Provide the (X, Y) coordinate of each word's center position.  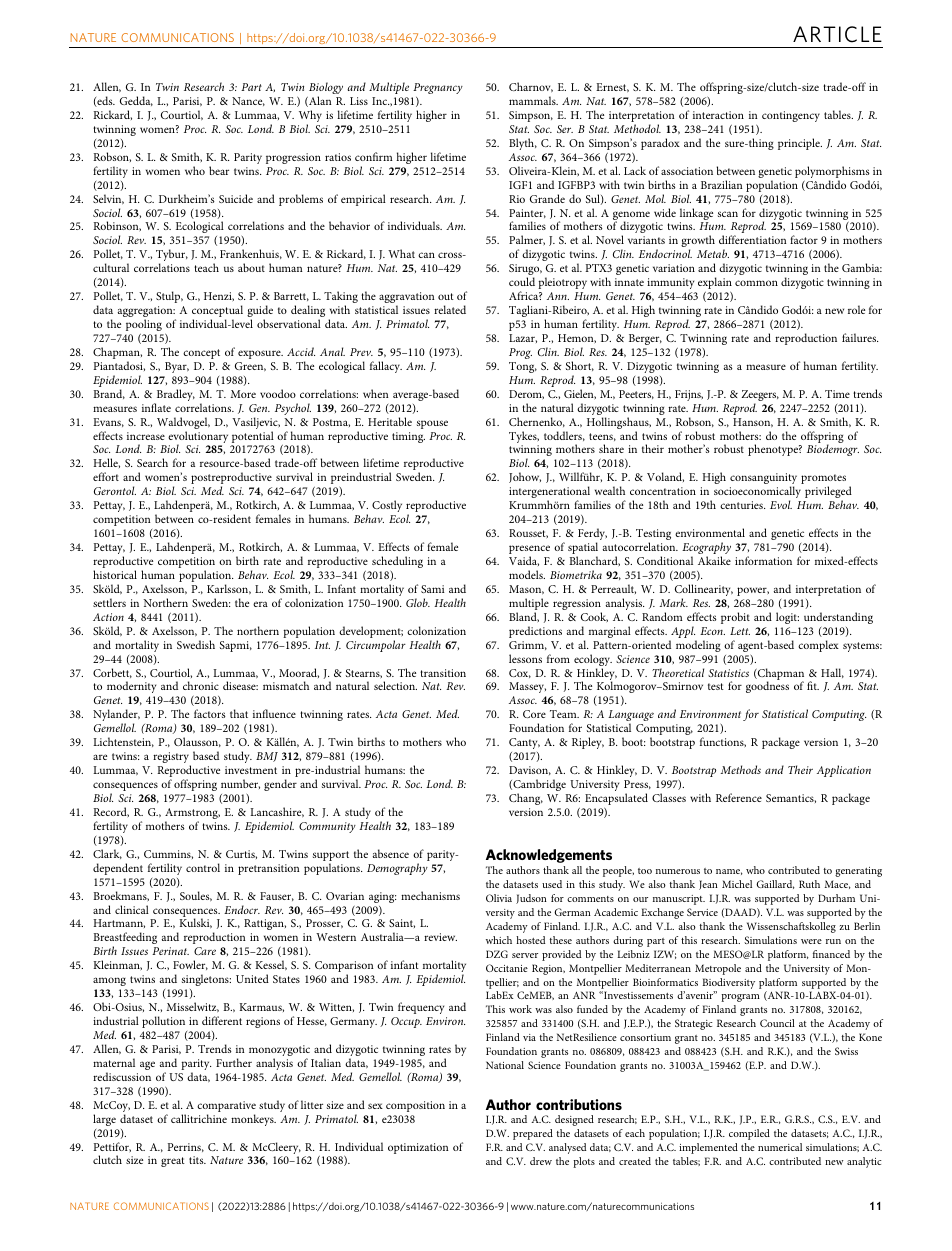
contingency (791, 116)
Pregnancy (438, 88)
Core (534, 714)
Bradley (174, 396)
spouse (432, 424)
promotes (823, 480)
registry (172, 759)
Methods (740, 769)
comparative (226, 1106)
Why (310, 117)
